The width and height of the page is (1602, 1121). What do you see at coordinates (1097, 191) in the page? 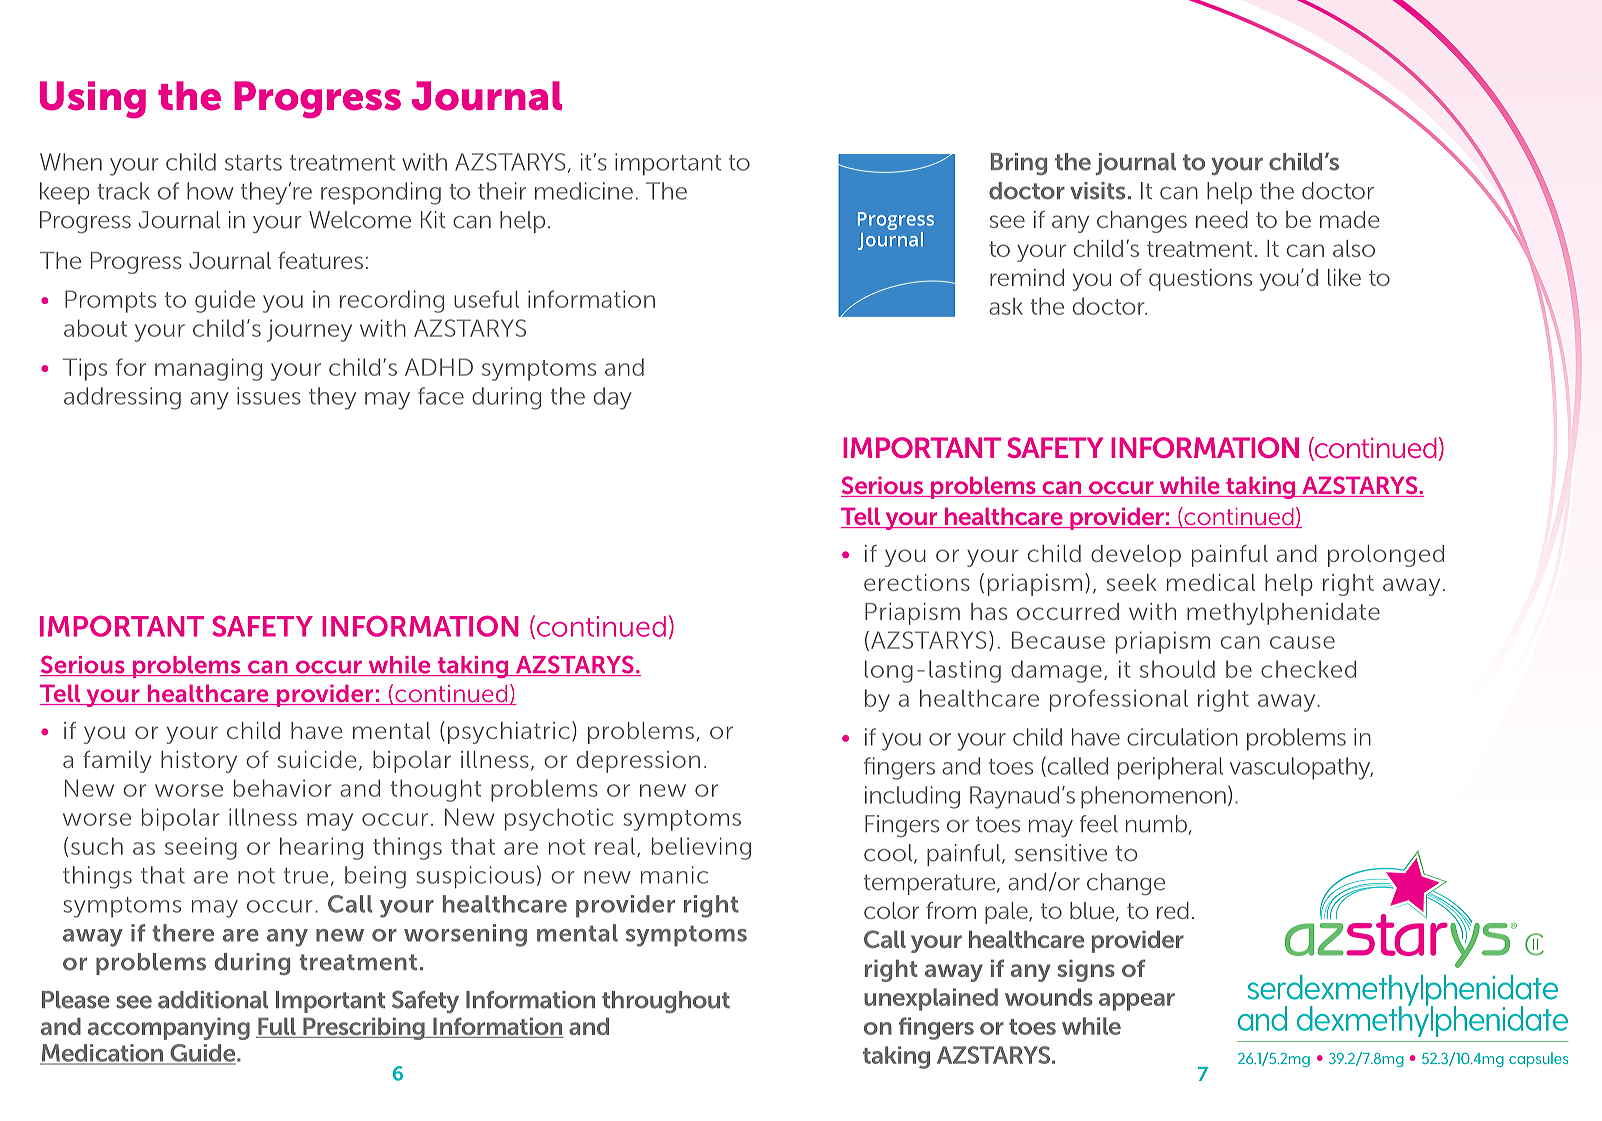
I see `visits` at bounding box center [1097, 191].
